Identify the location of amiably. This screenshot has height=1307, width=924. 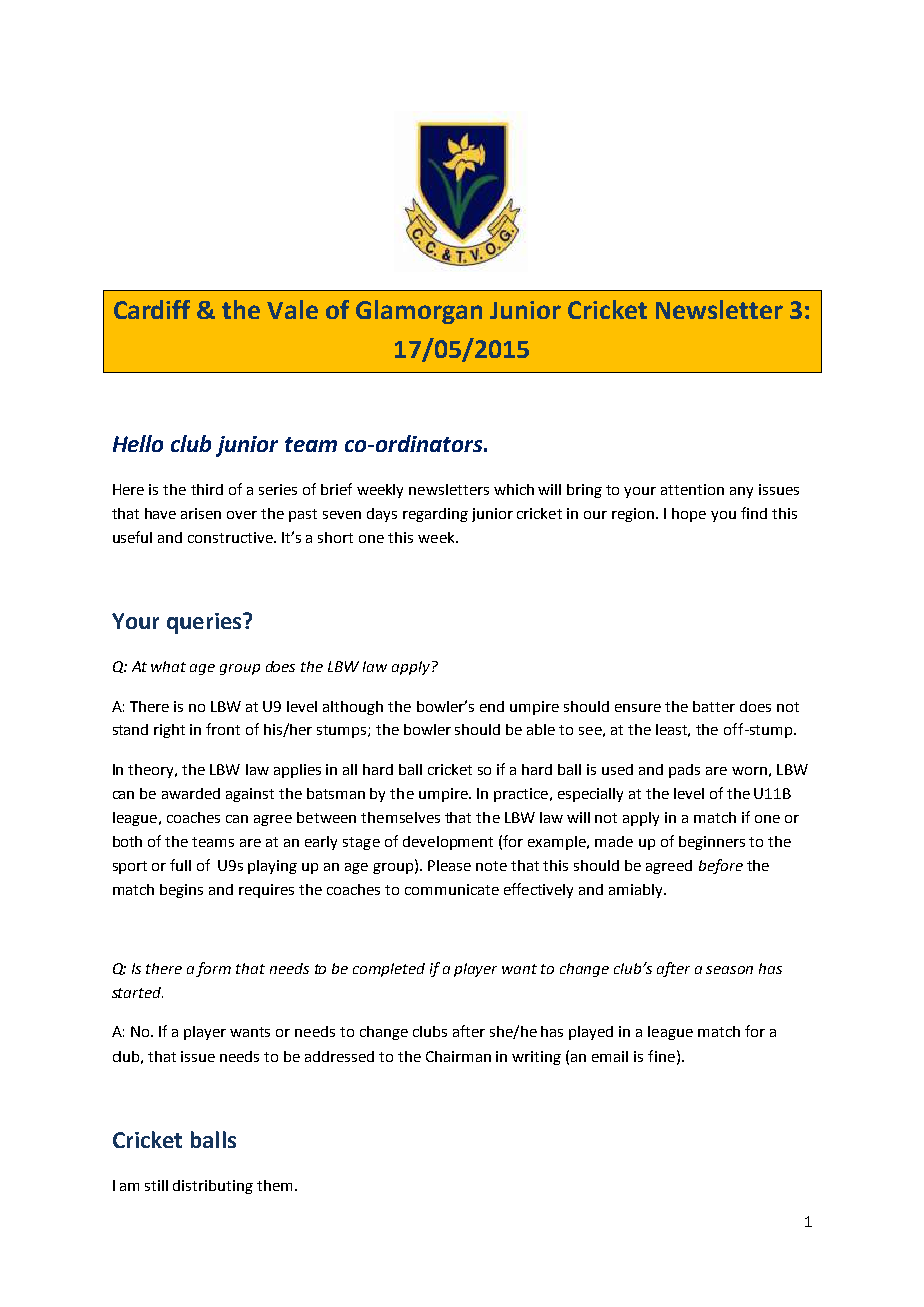
(637, 891).
